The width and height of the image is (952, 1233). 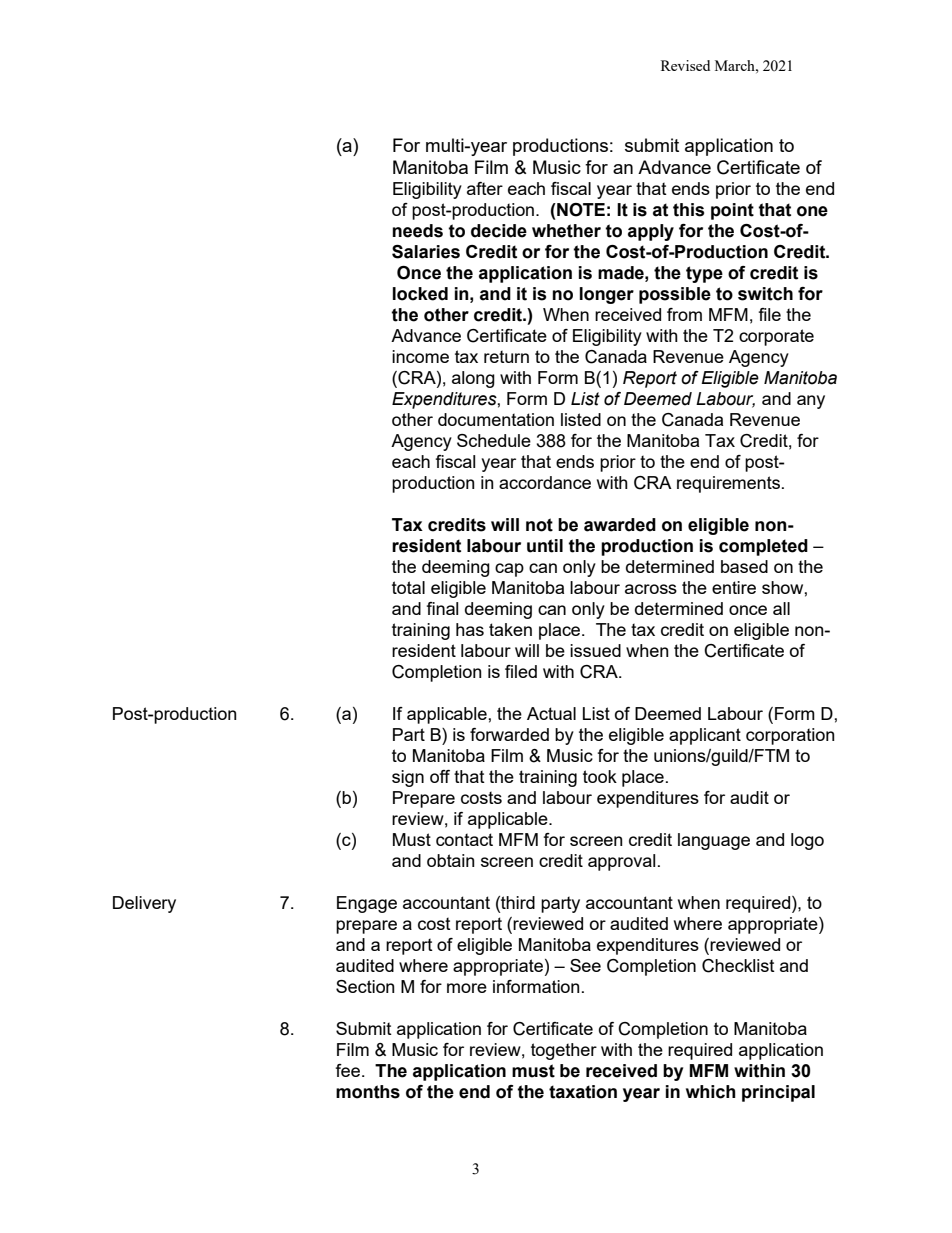 What do you see at coordinates (776, 337) in the image?
I see `corporate` at bounding box center [776, 337].
